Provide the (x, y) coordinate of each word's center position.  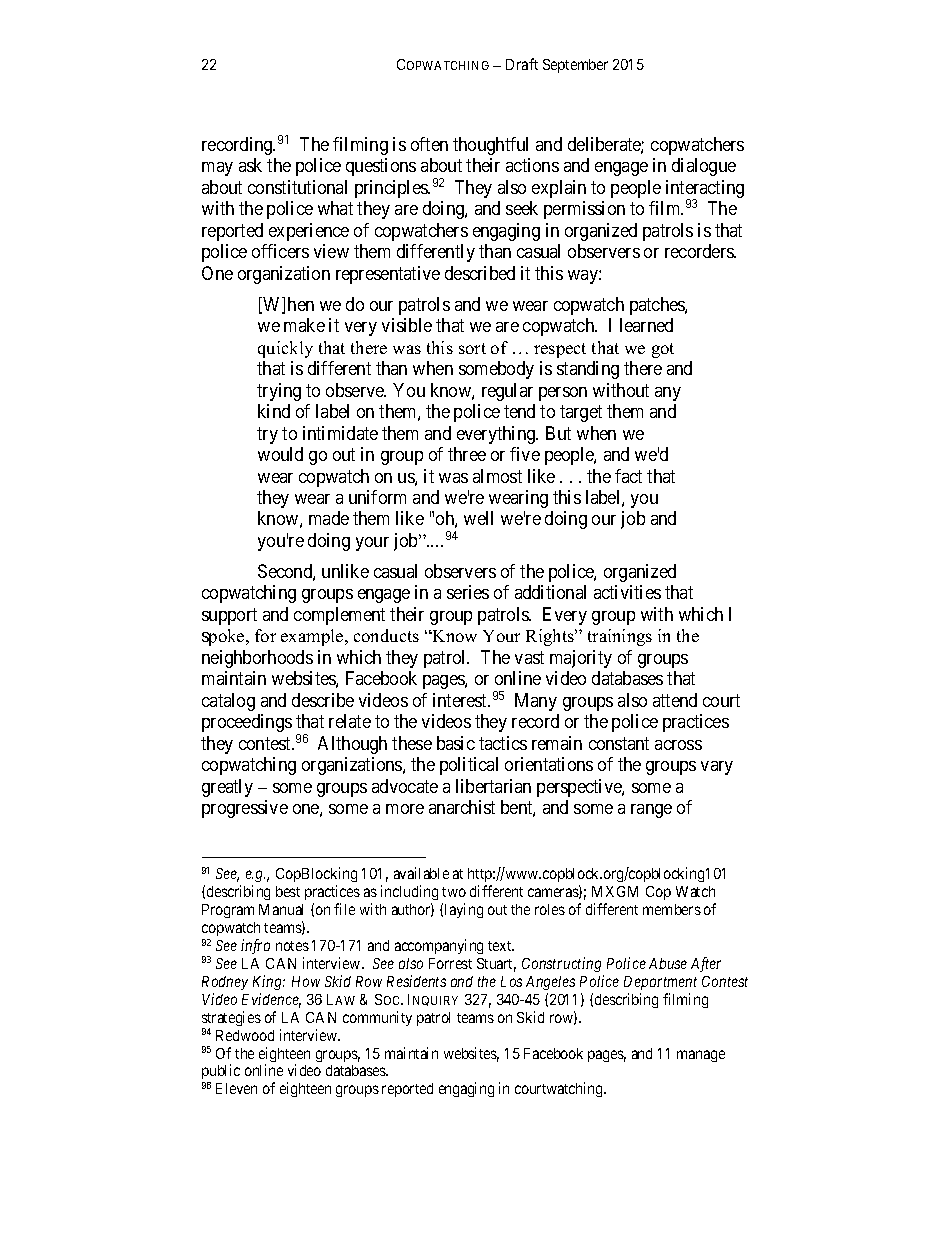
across (678, 745)
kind (274, 411)
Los (511, 981)
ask (250, 165)
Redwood (245, 1035)
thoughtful (490, 146)
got (663, 350)
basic (456, 743)
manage (701, 1056)
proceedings (247, 723)
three (467, 454)
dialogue (704, 167)
